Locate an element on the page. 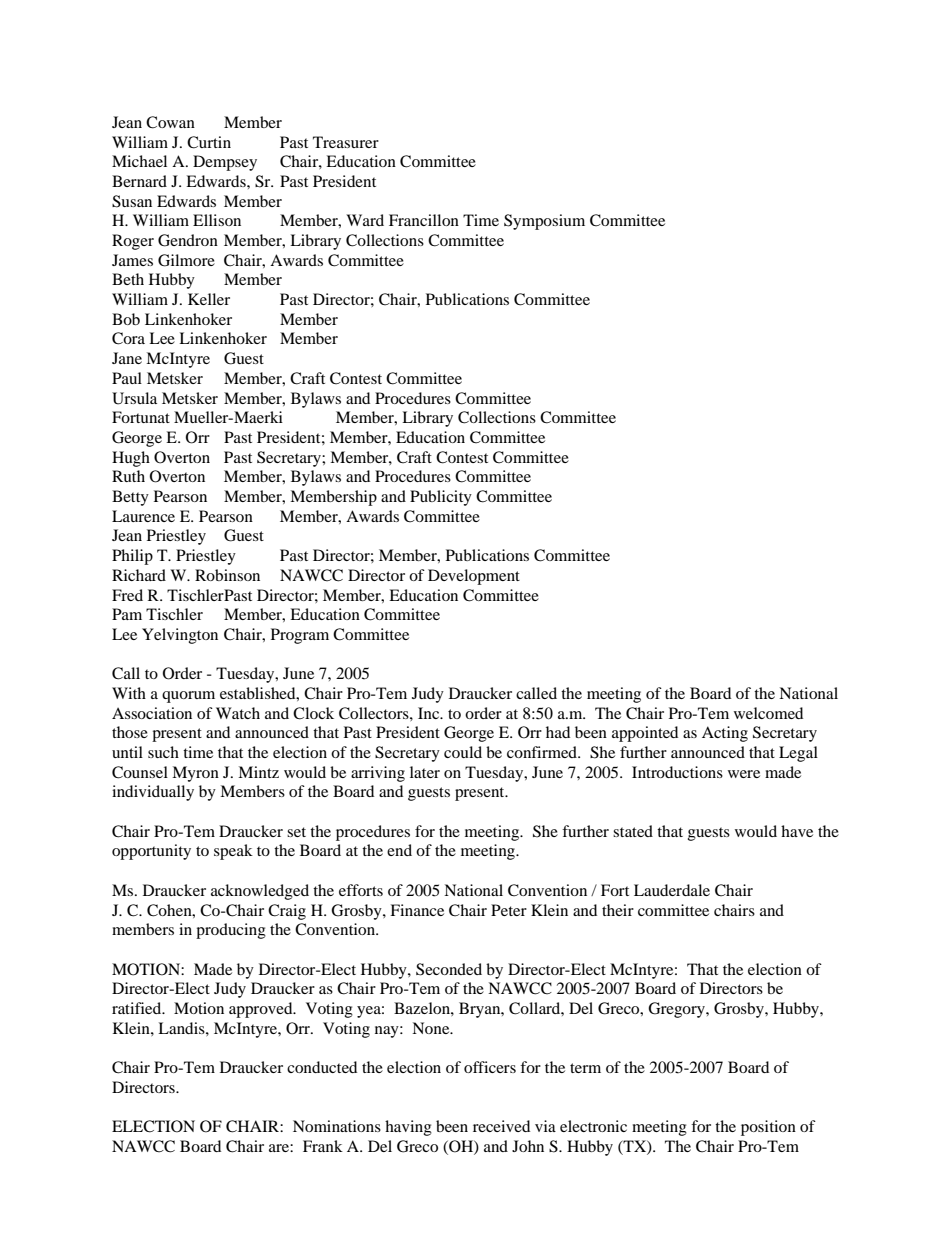 This page has height=1233, width=952. Myron is located at coordinates (195, 774).
